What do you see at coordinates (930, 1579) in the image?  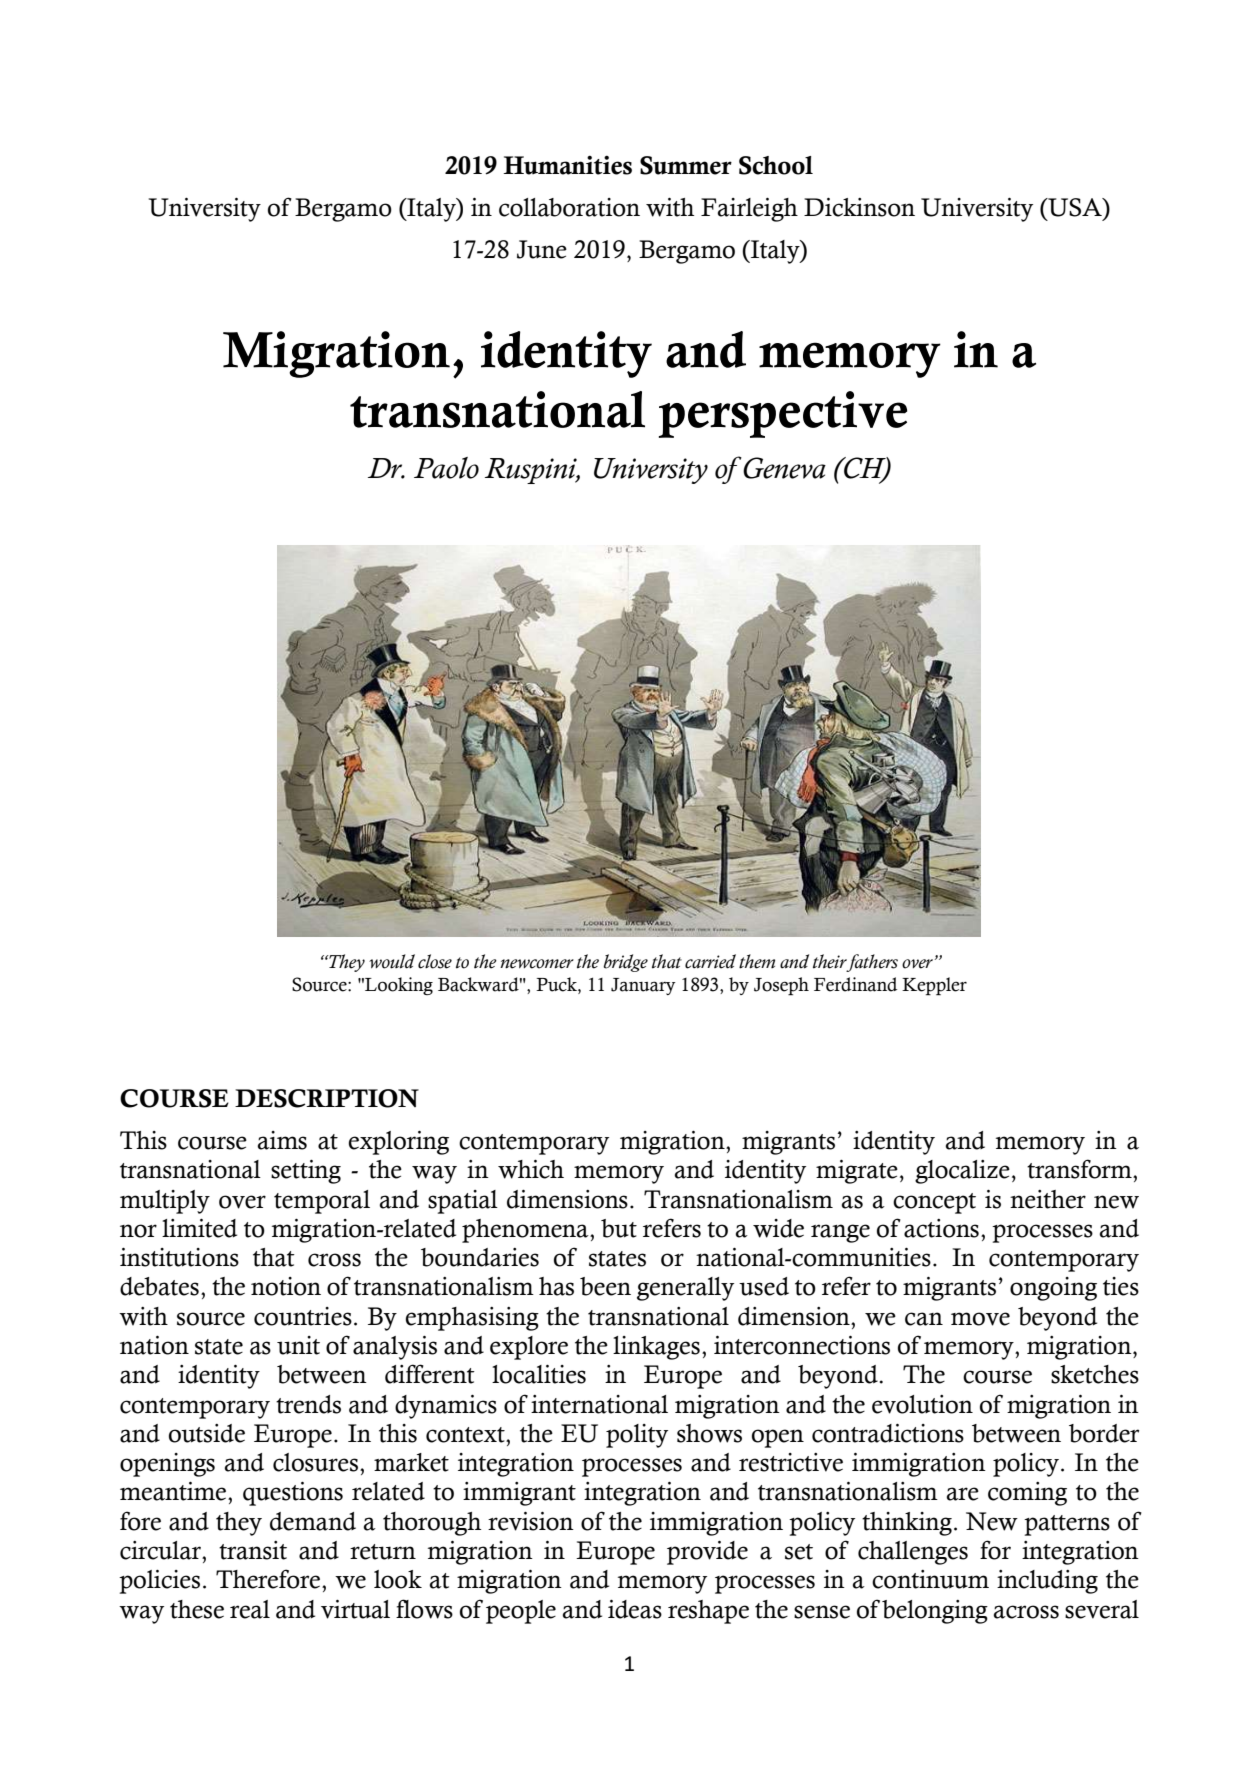 I see `continuum` at bounding box center [930, 1579].
